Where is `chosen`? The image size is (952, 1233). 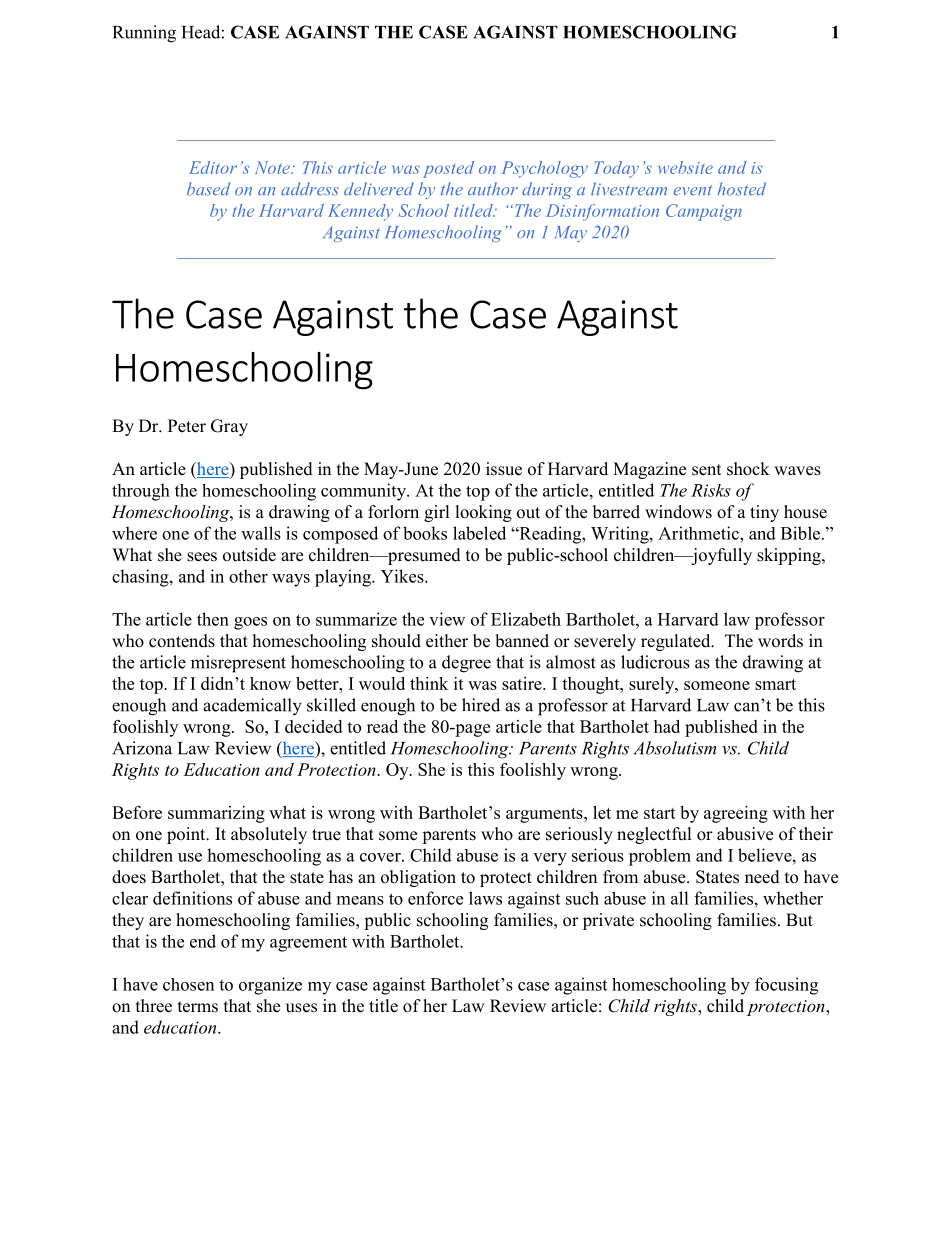 chosen is located at coordinates (188, 984).
